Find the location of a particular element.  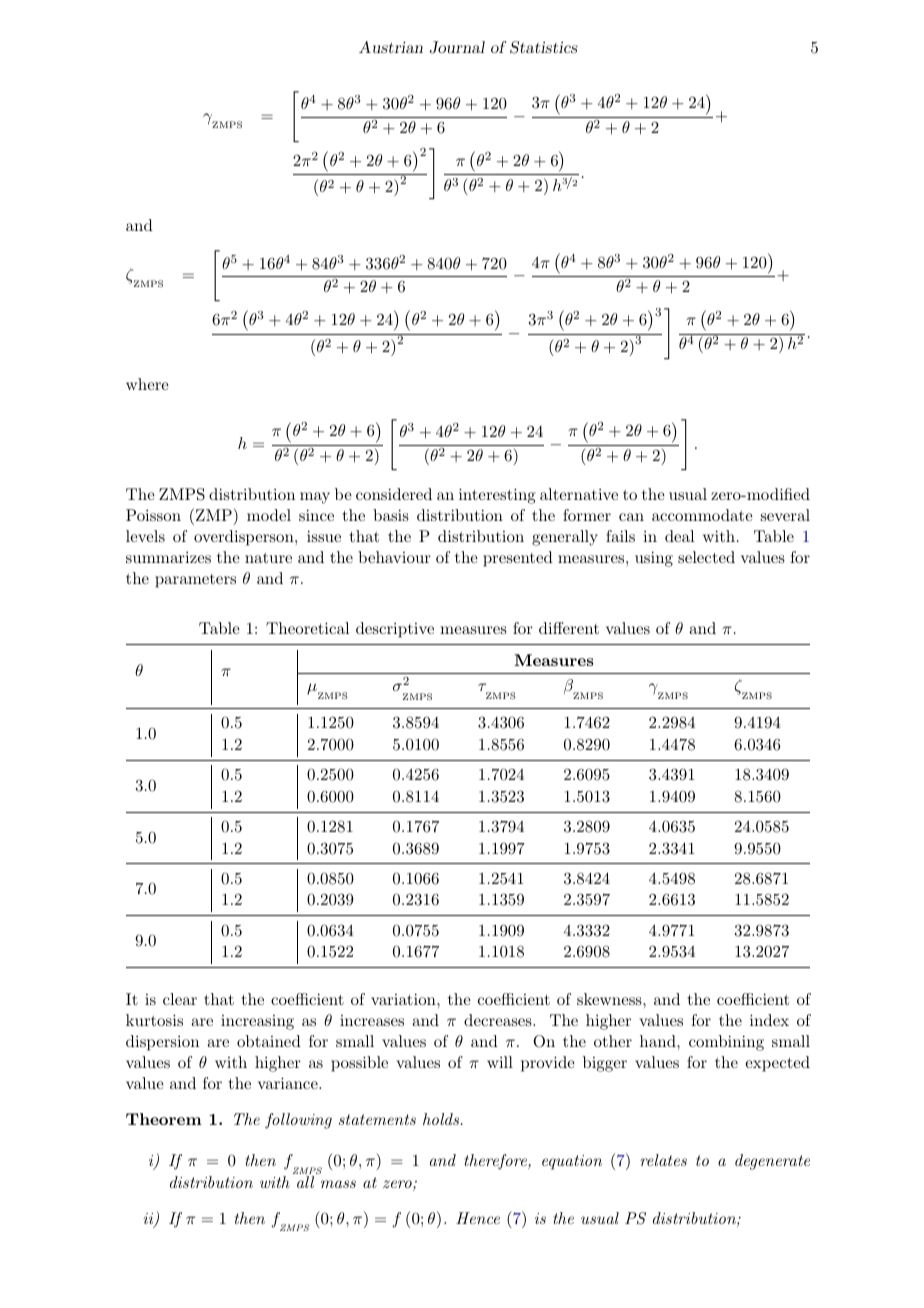

Statistics is located at coordinates (544, 47).
